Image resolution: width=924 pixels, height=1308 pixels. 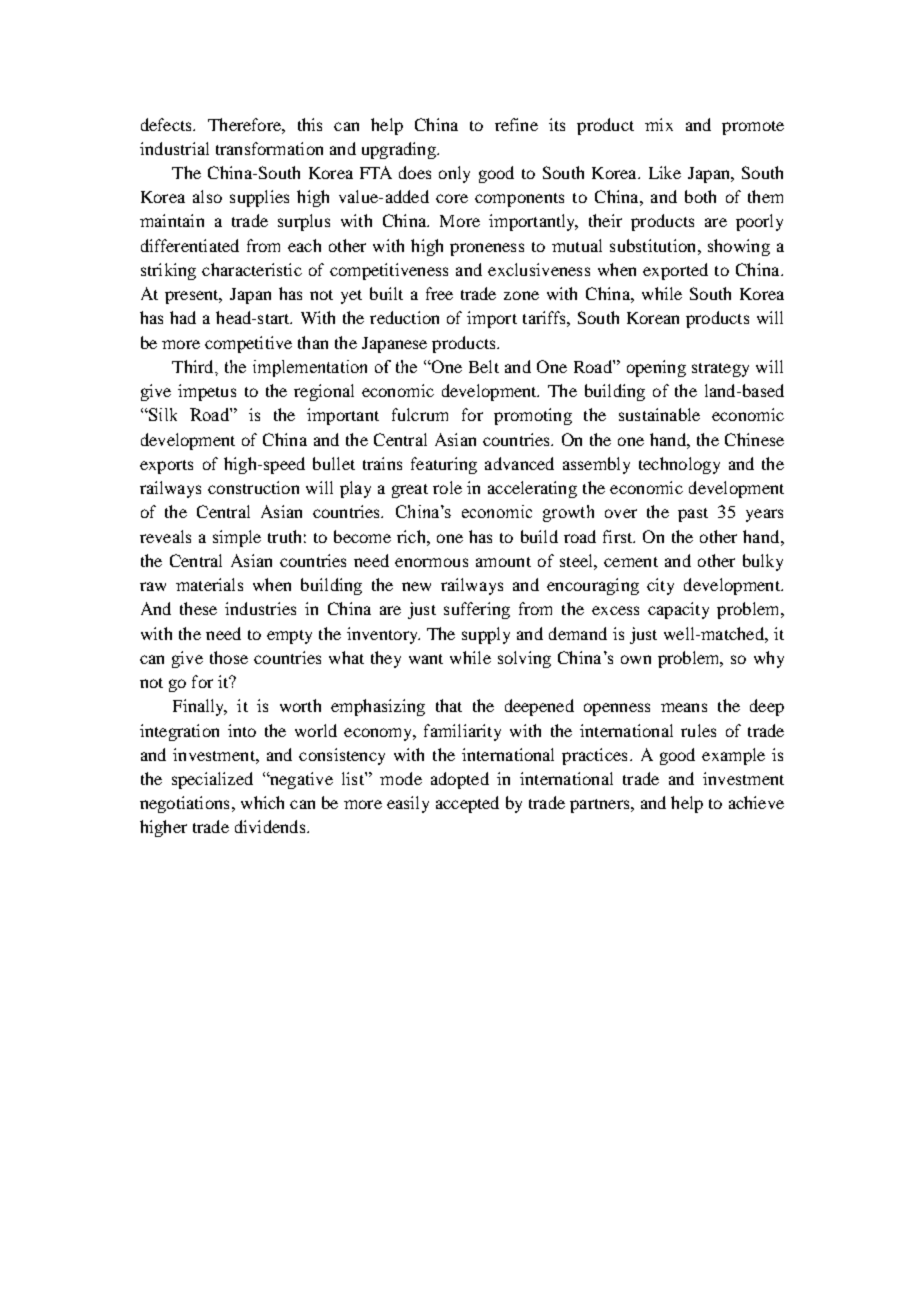 I want to click on Therefore, so click(x=245, y=124).
